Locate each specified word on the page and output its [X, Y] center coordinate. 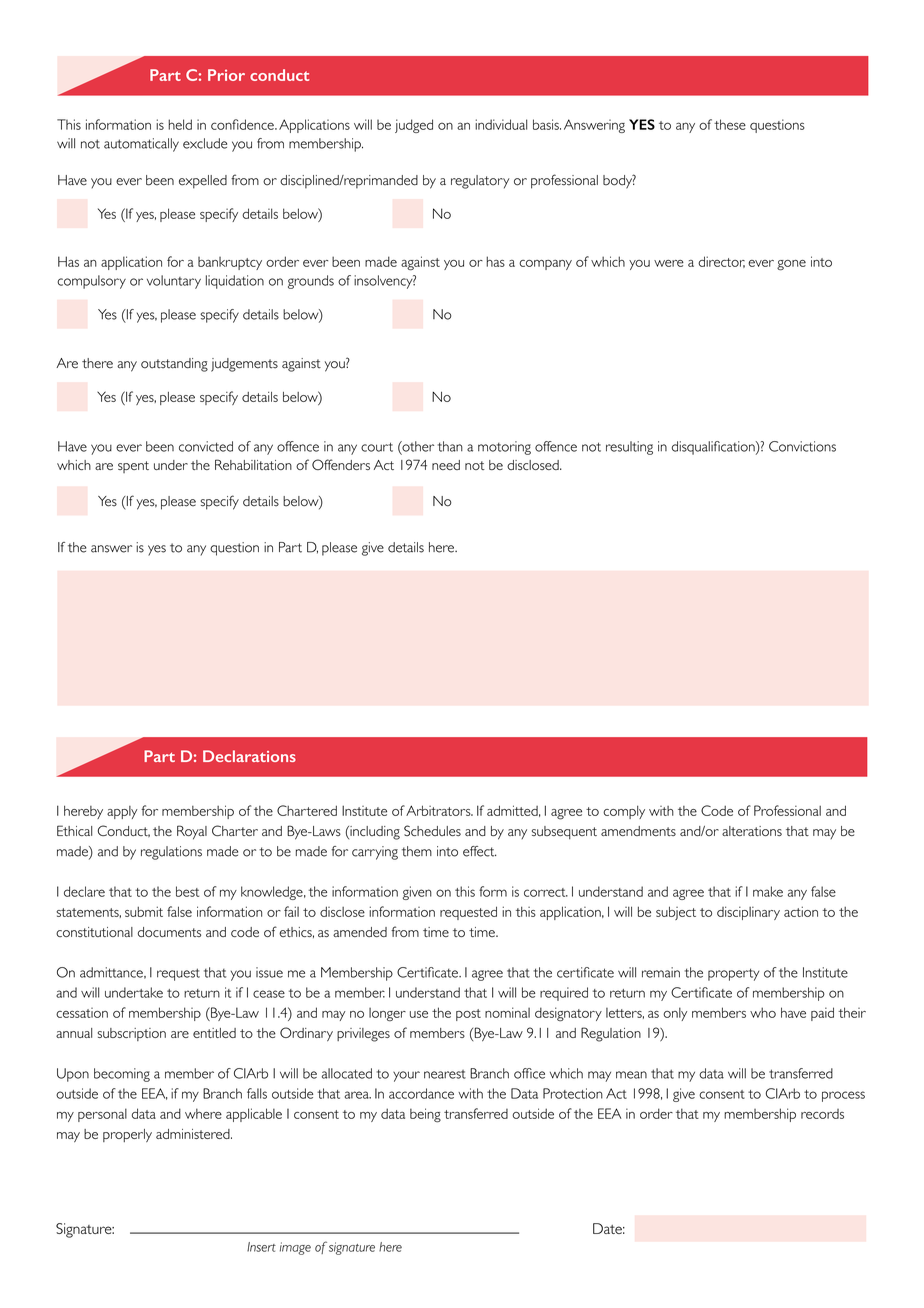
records [822, 1114]
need [446, 465]
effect [480, 851]
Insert [261, 1247]
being [425, 1115]
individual [501, 124]
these [730, 124]
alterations [752, 831]
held [180, 124]
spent [133, 467]
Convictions [802, 446]
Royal [192, 832]
